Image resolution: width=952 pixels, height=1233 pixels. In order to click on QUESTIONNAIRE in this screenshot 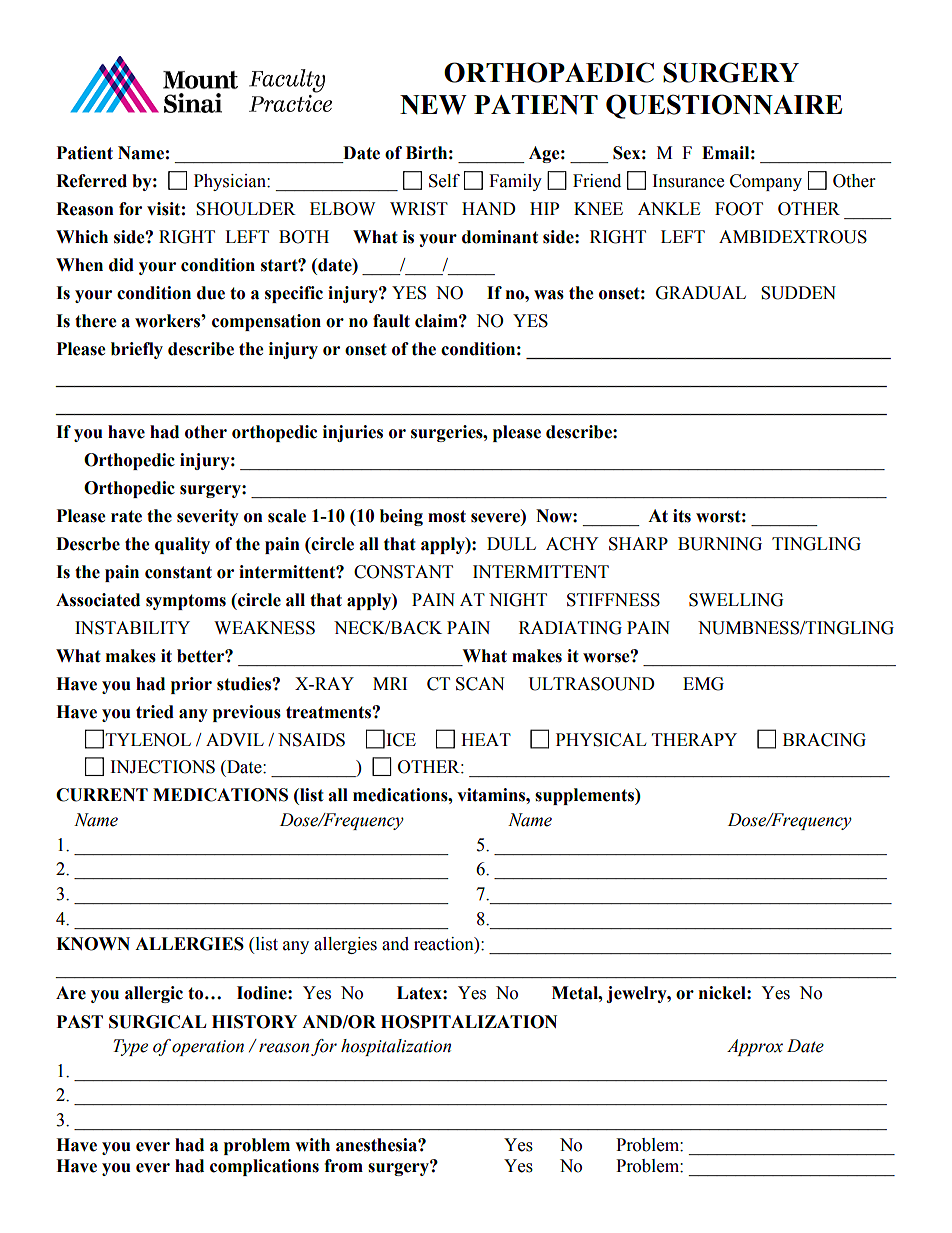, I will do `click(724, 106)`.
